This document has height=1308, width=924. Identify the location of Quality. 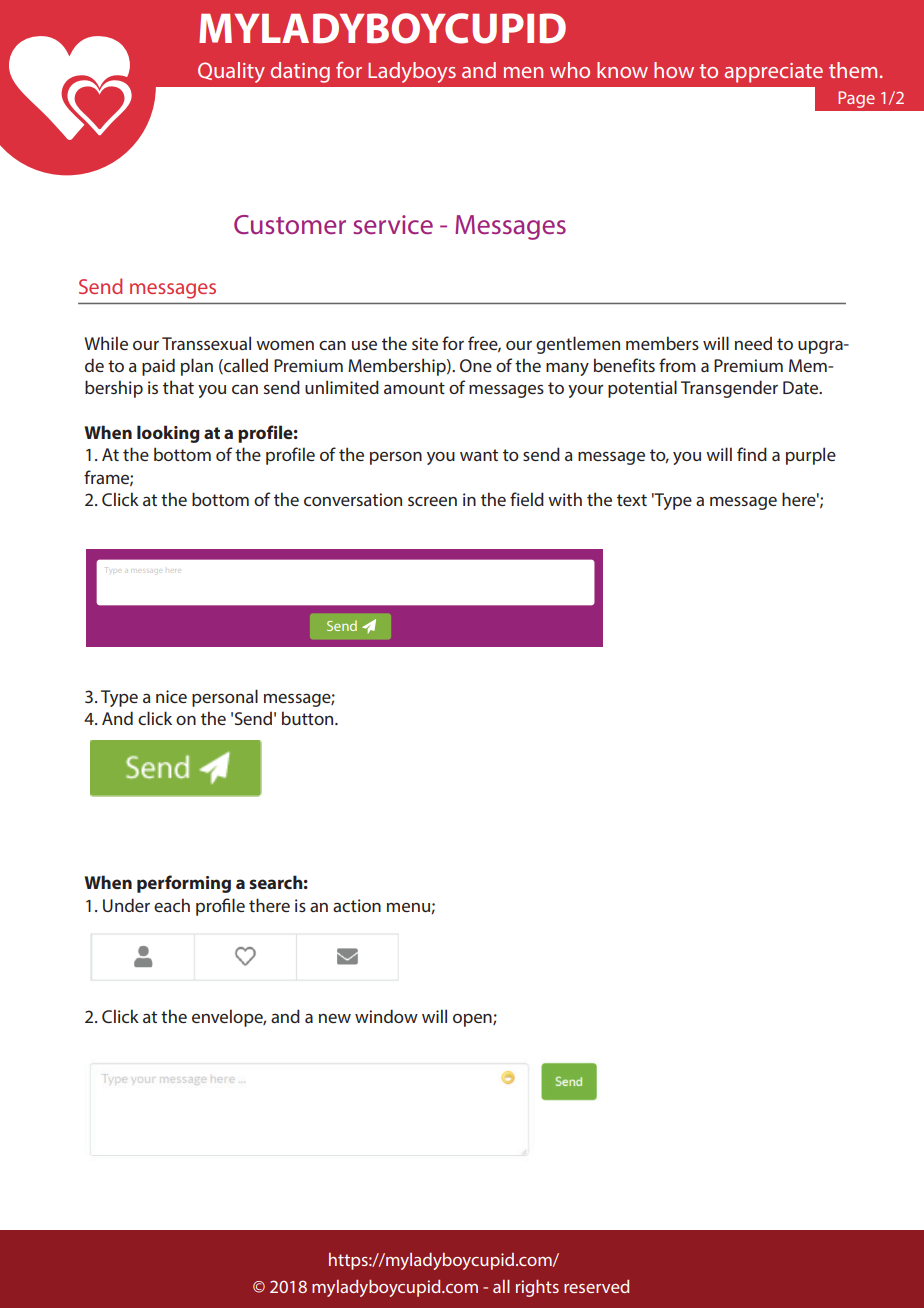
(231, 72).
